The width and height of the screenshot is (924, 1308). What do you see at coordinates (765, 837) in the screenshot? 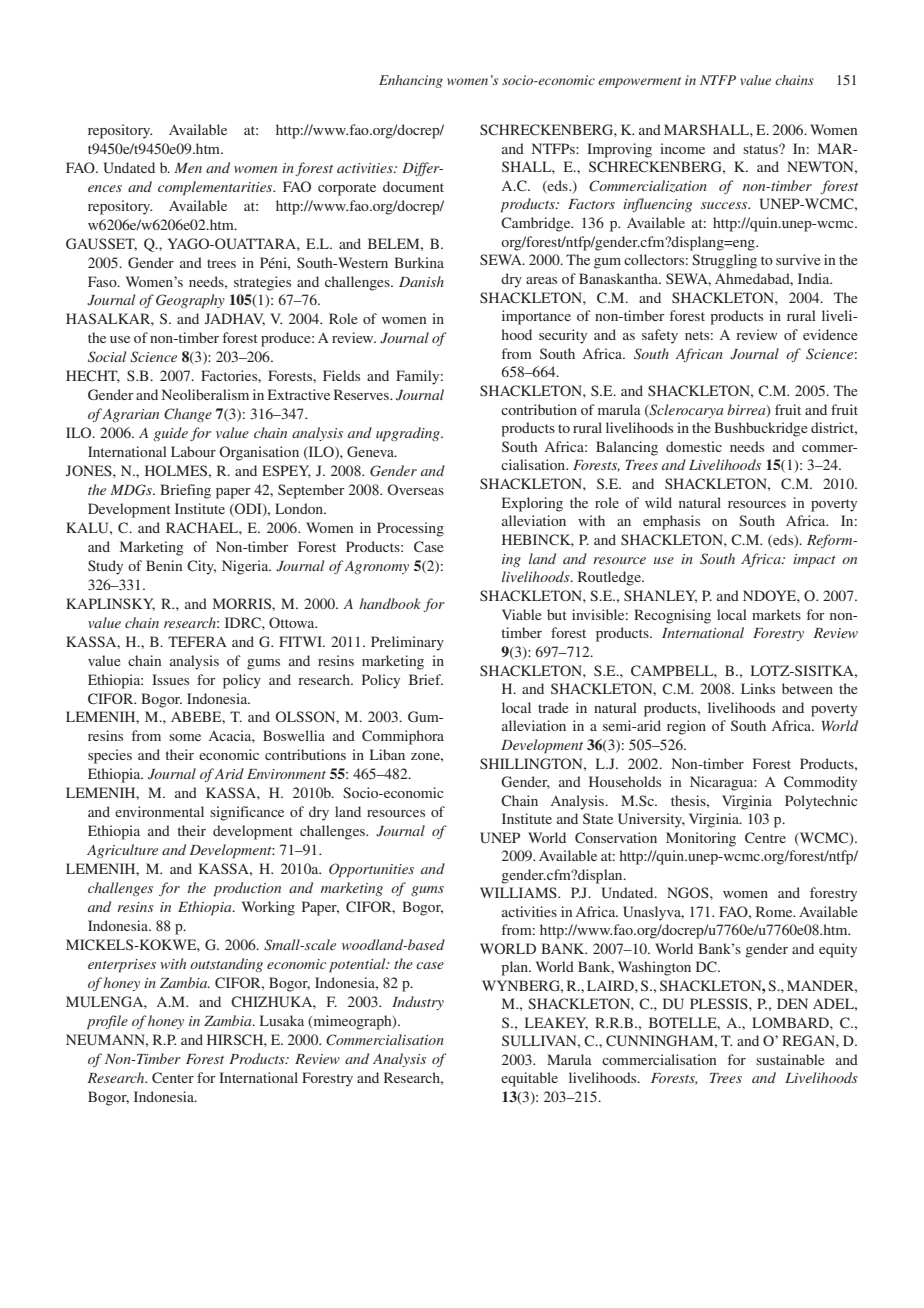
I see `Centre` at bounding box center [765, 837].
